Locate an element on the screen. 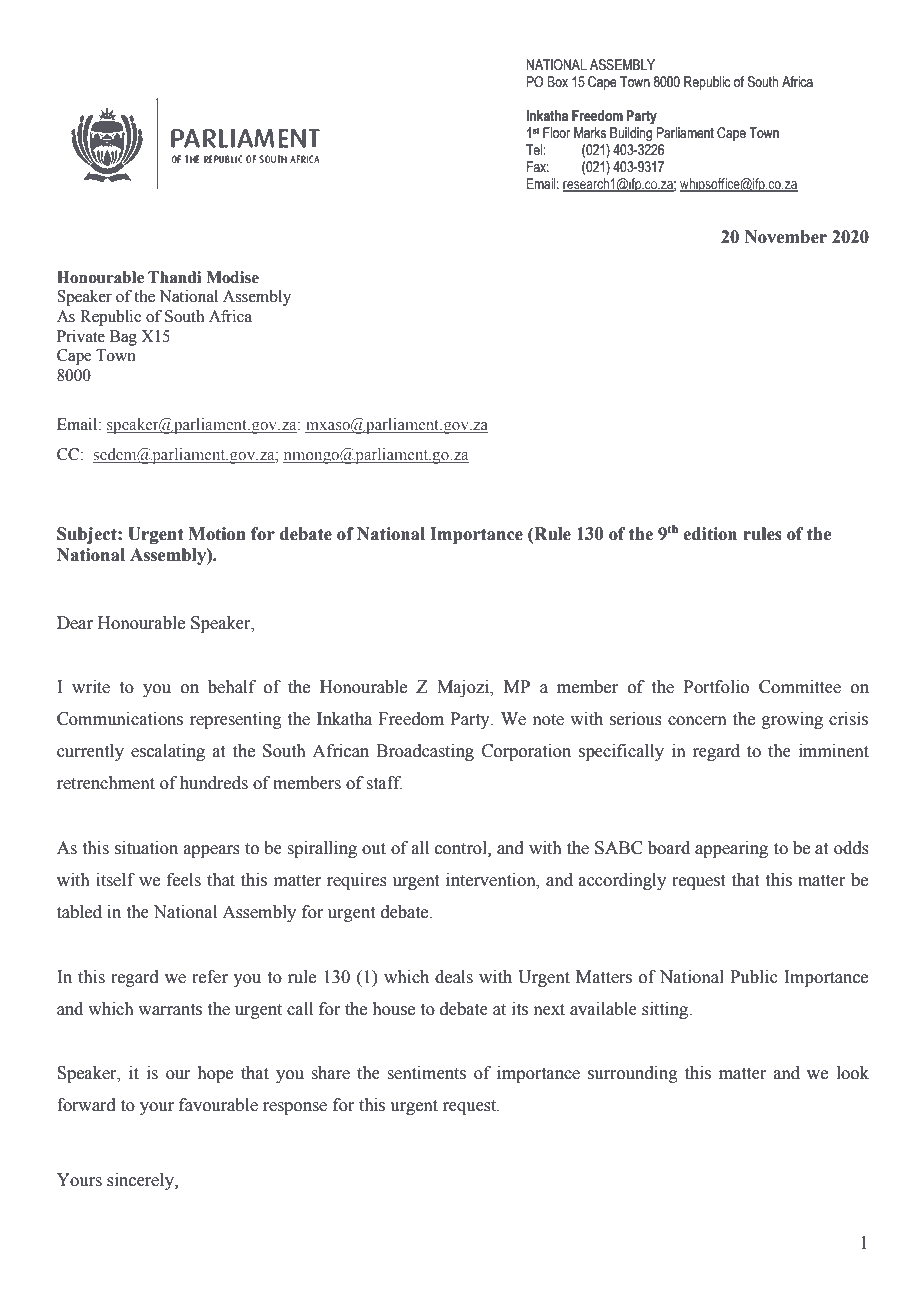 This screenshot has height=1308, width=924. note is located at coordinates (548, 720).
